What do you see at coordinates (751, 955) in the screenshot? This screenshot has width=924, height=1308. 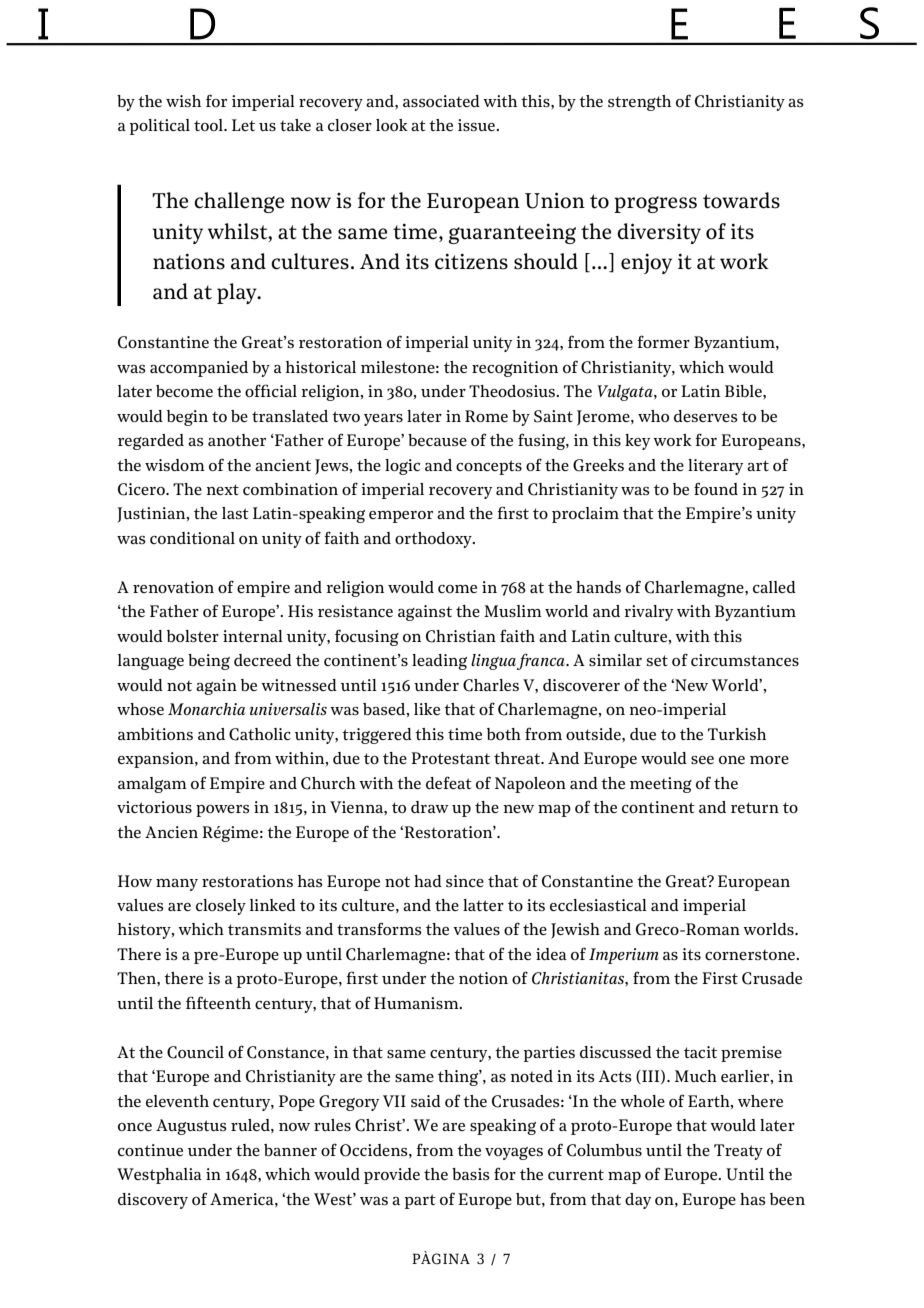 I see `cornerstone` at bounding box center [751, 955].
